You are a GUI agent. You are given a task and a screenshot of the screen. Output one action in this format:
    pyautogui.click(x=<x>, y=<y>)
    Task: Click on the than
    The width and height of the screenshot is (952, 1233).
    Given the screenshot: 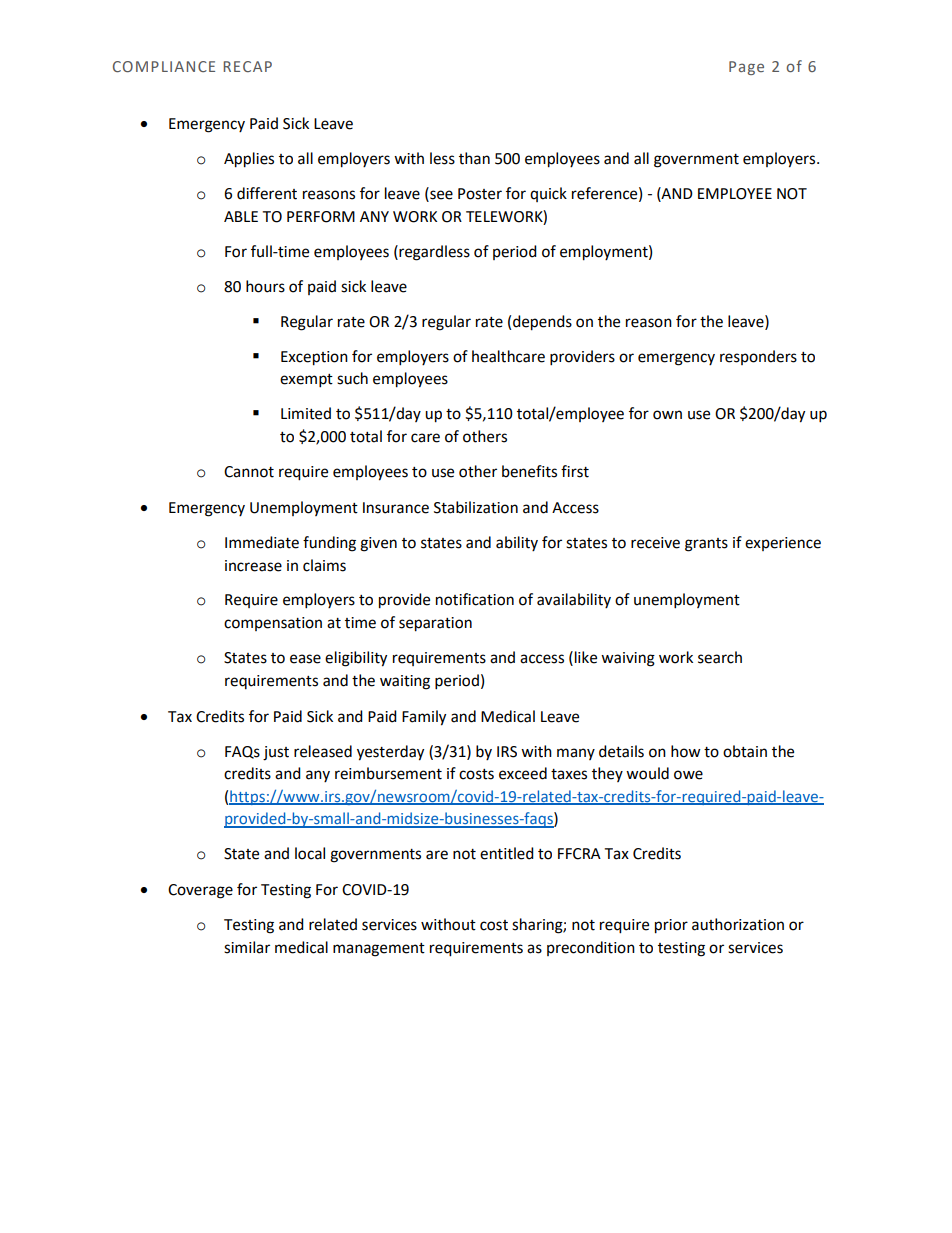 What is the action you would take?
    pyautogui.click(x=474, y=158)
